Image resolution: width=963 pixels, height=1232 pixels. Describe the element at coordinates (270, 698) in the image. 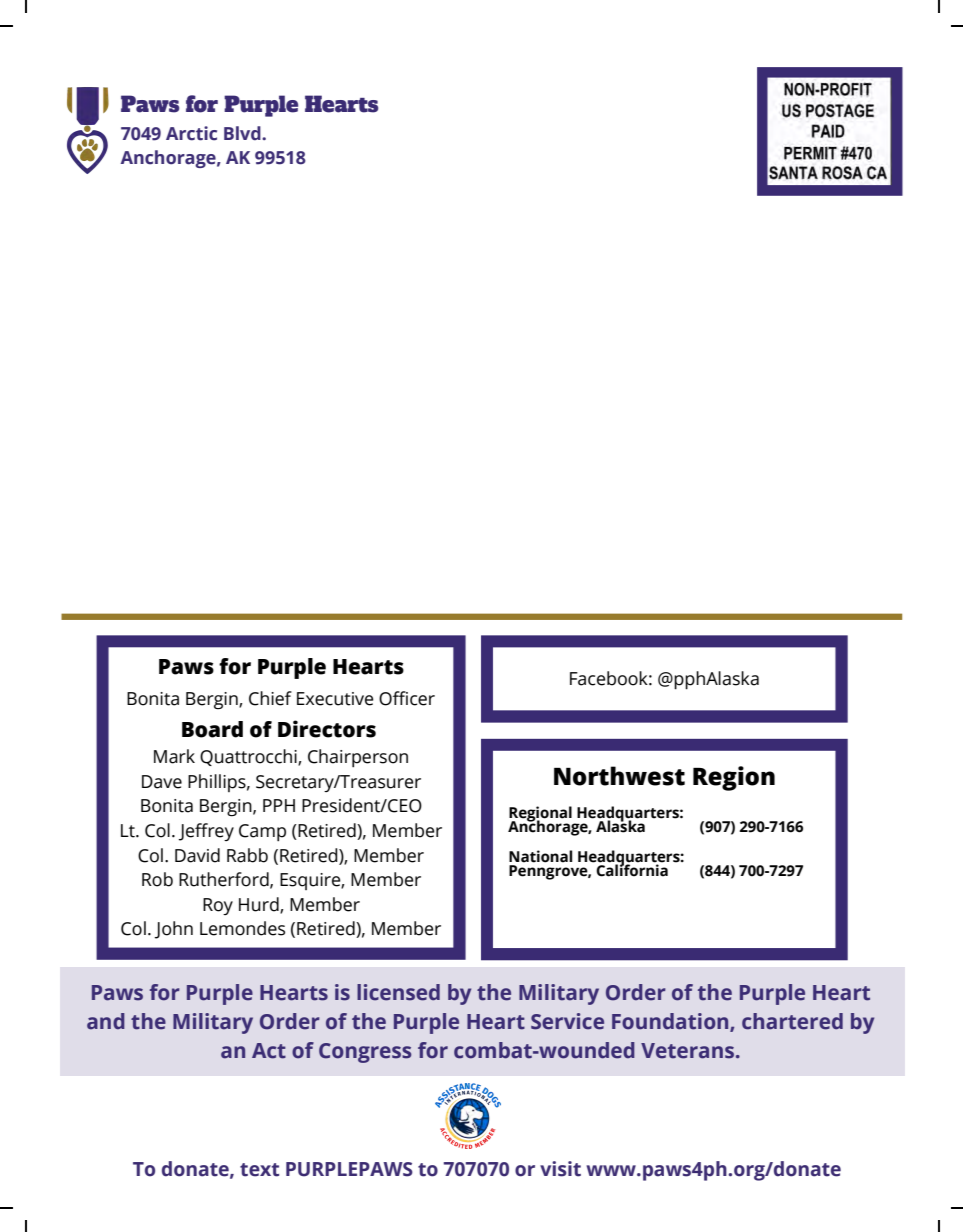

I see `Chief` at that location.
